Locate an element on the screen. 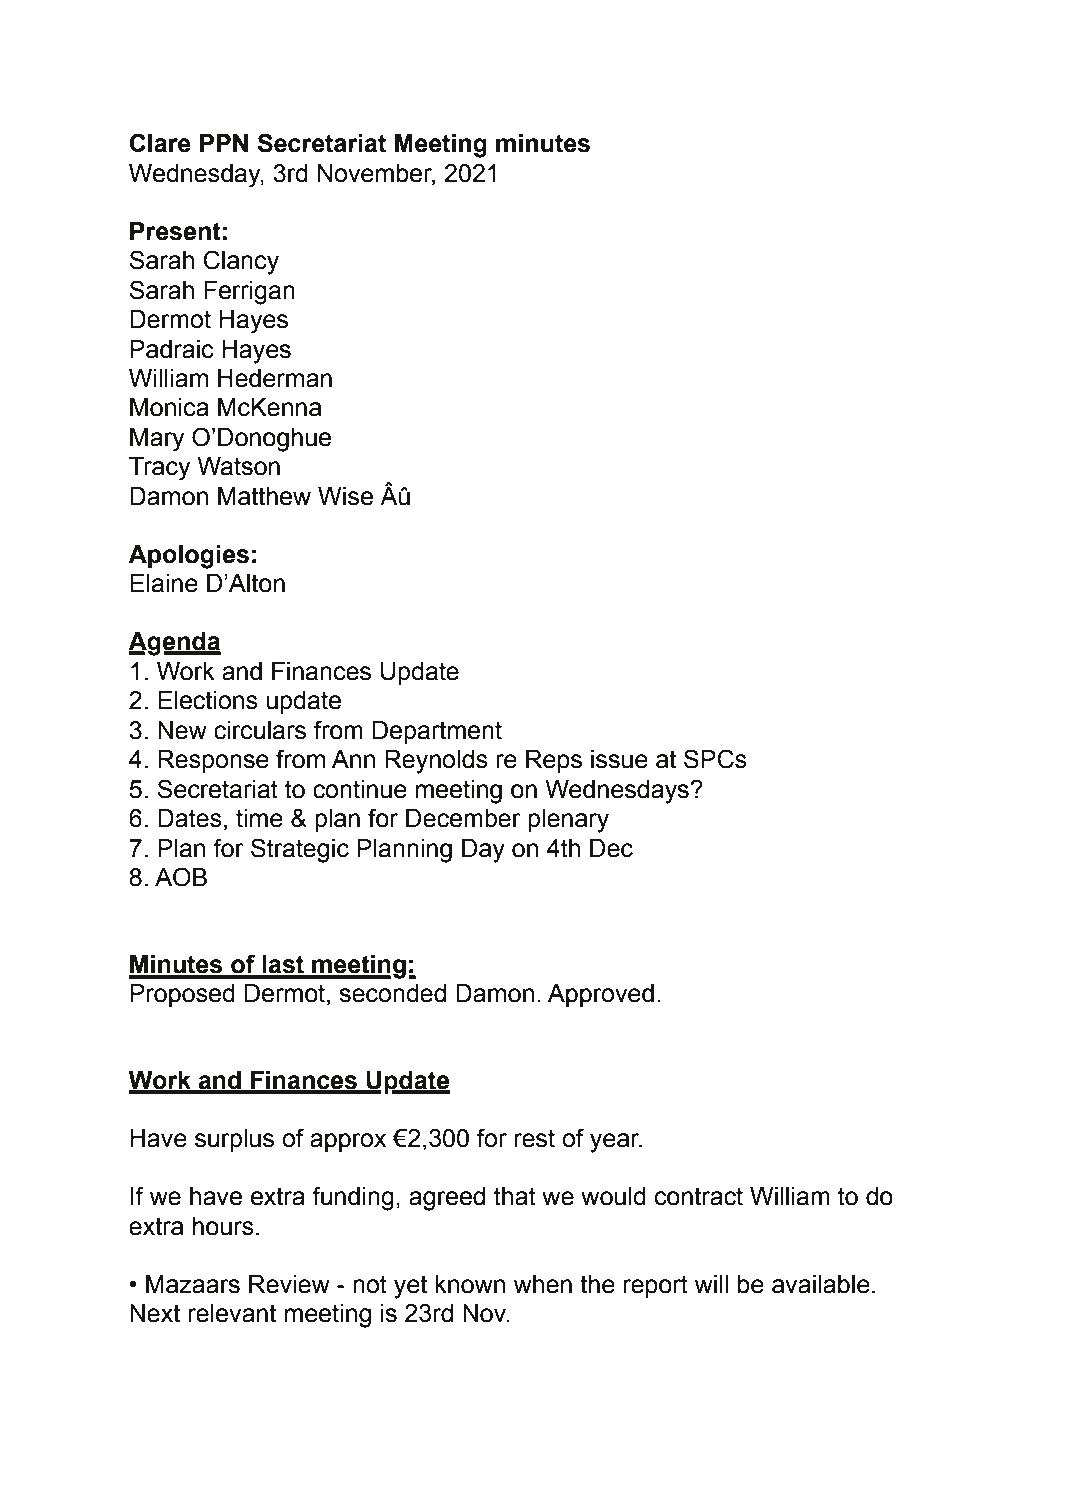  Clare is located at coordinates (160, 143).
